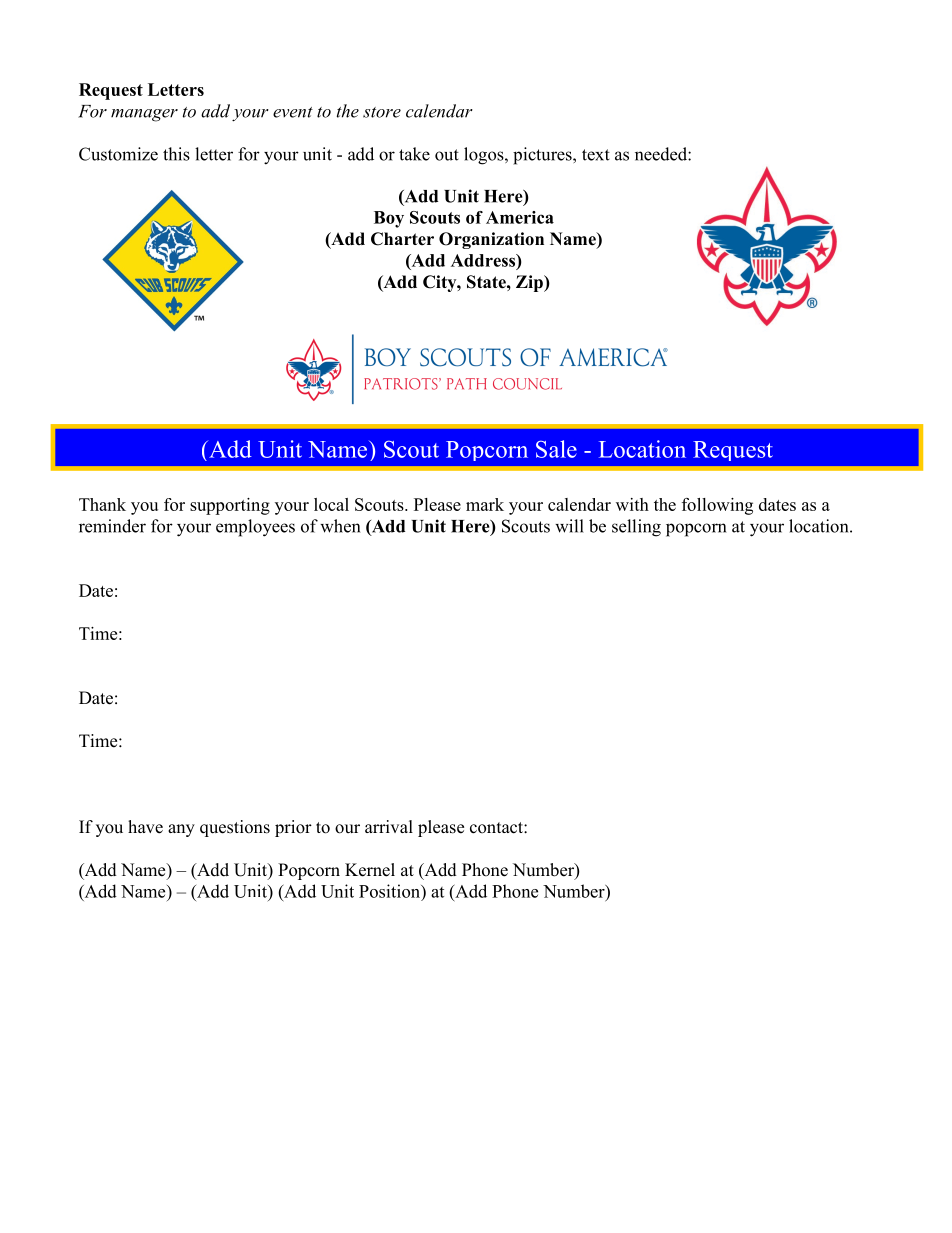  Describe the element at coordinates (181, 830) in the document. I see `any` at that location.
